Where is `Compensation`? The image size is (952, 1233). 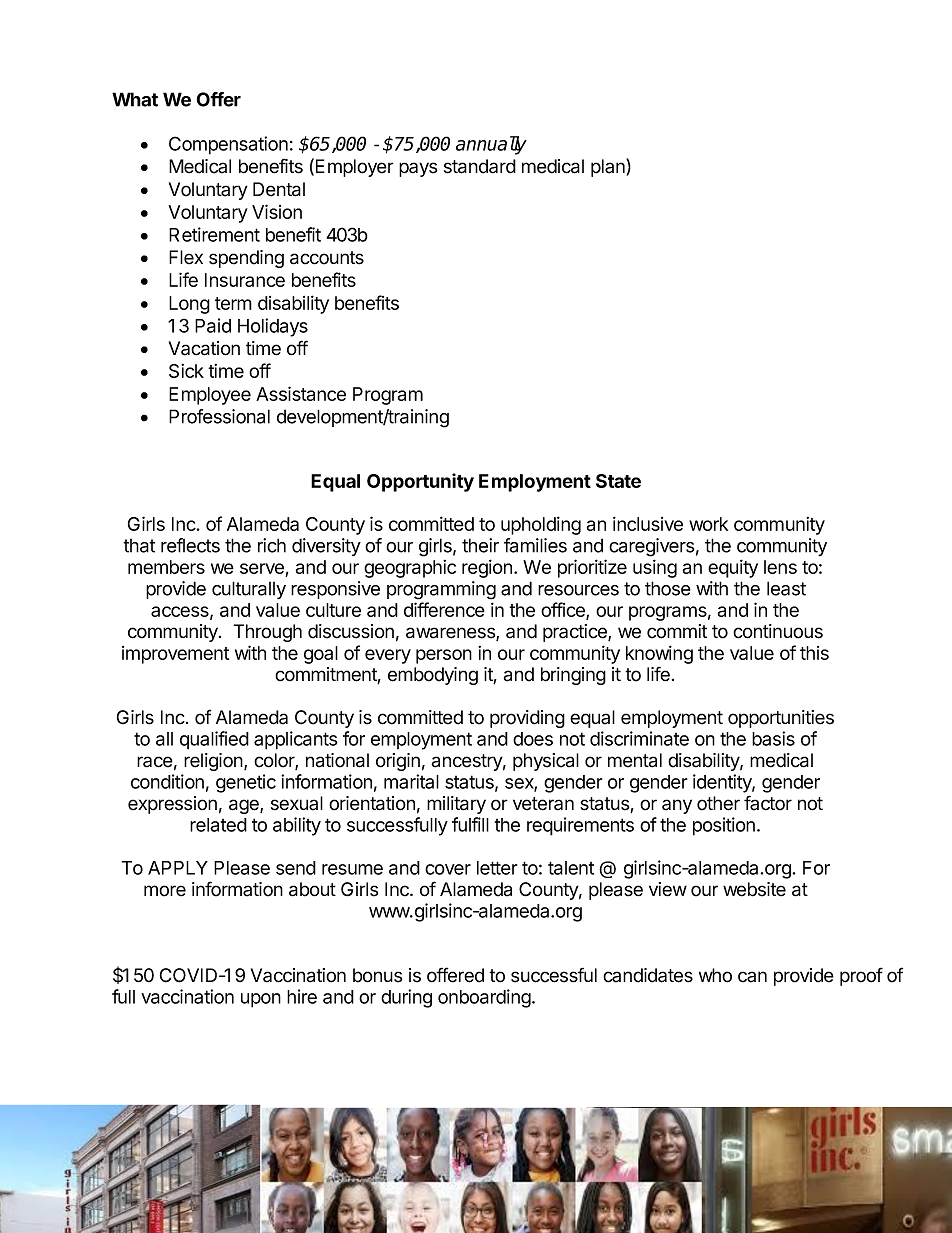 Compensation is located at coordinates (228, 145).
